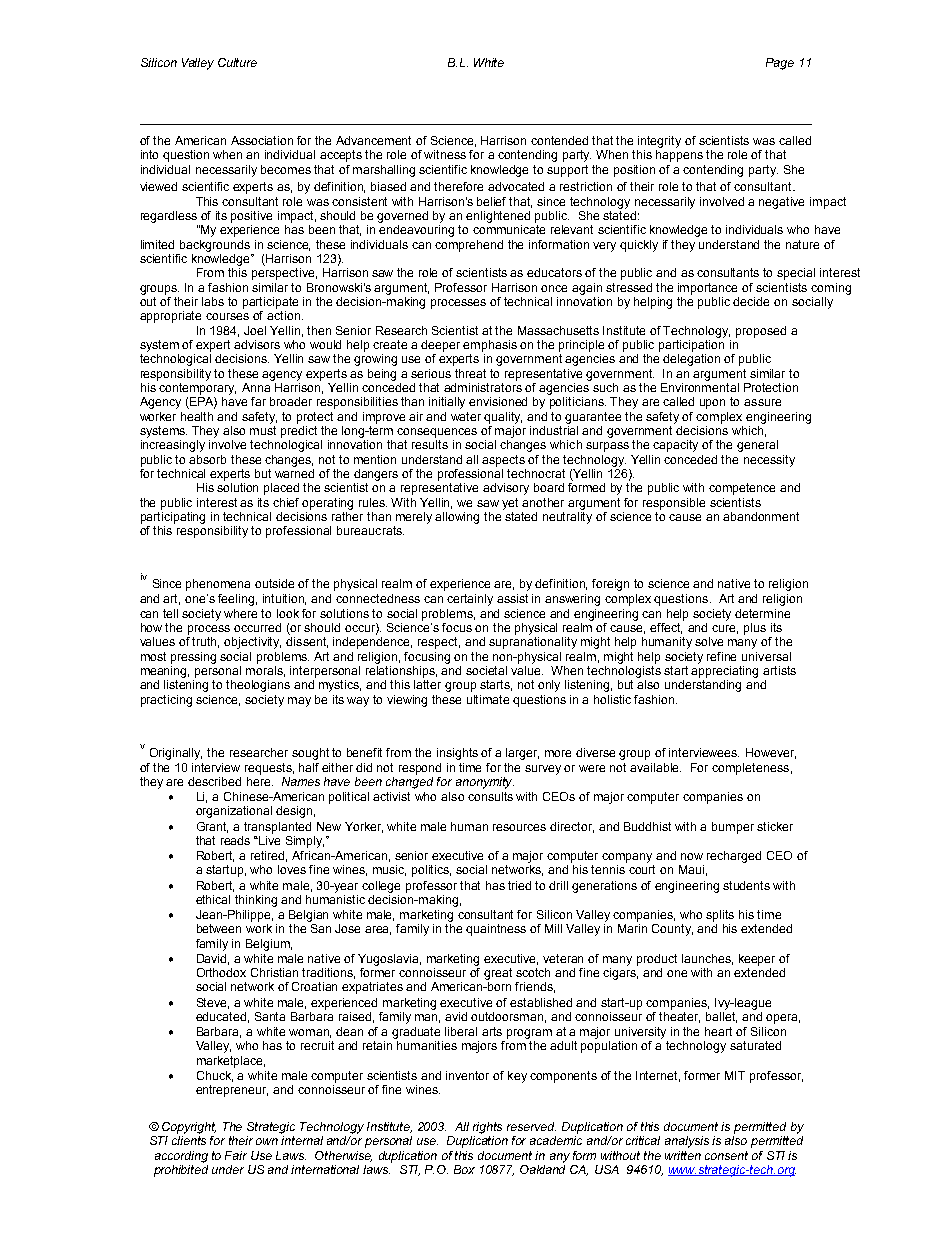 This screenshot has height=1233, width=952. What do you see at coordinates (470, 600) in the screenshot?
I see `certainly` at bounding box center [470, 600].
